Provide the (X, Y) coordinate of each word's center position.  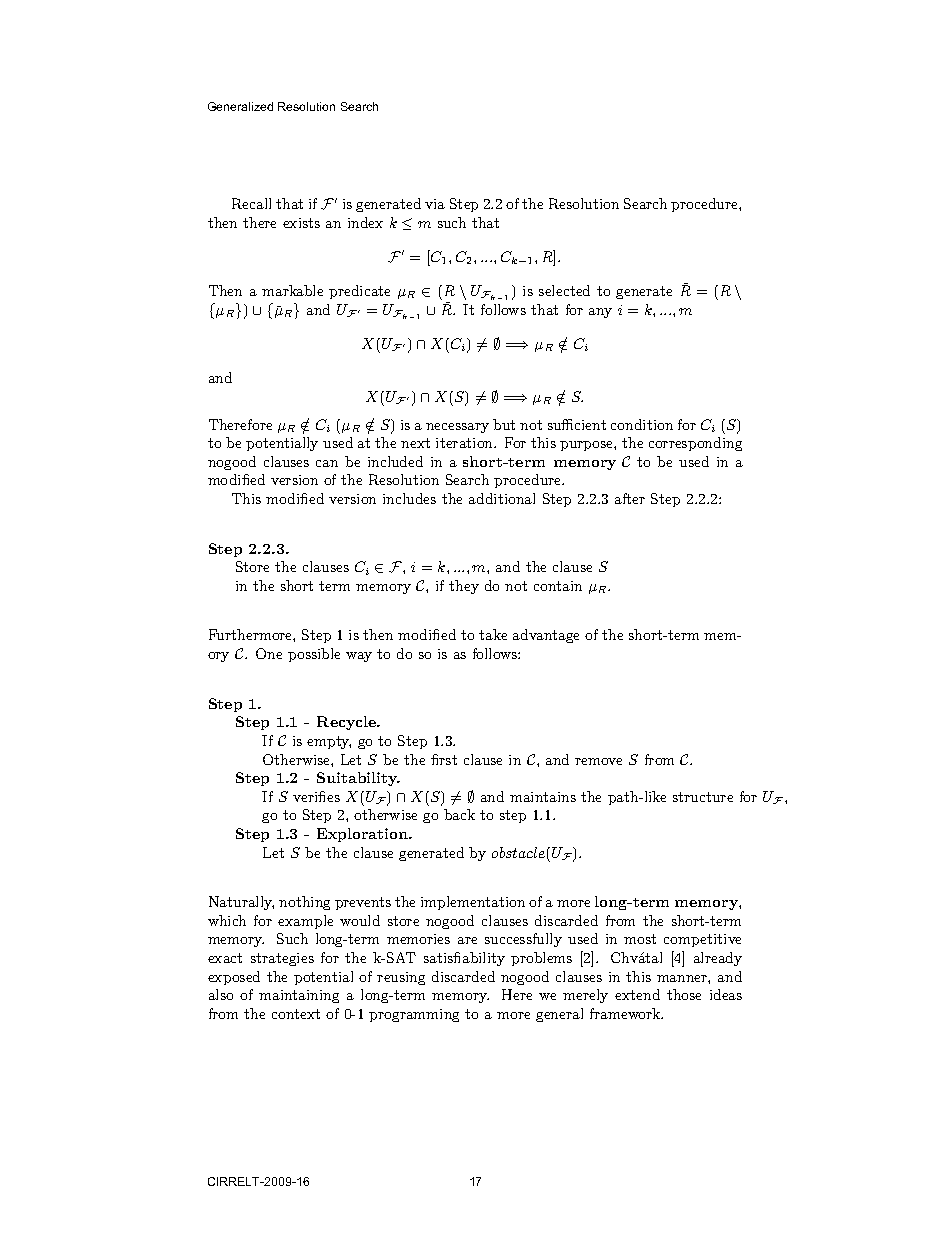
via (435, 204)
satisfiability (464, 959)
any (600, 313)
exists (301, 223)
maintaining (299, 996)
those (684, 994)
